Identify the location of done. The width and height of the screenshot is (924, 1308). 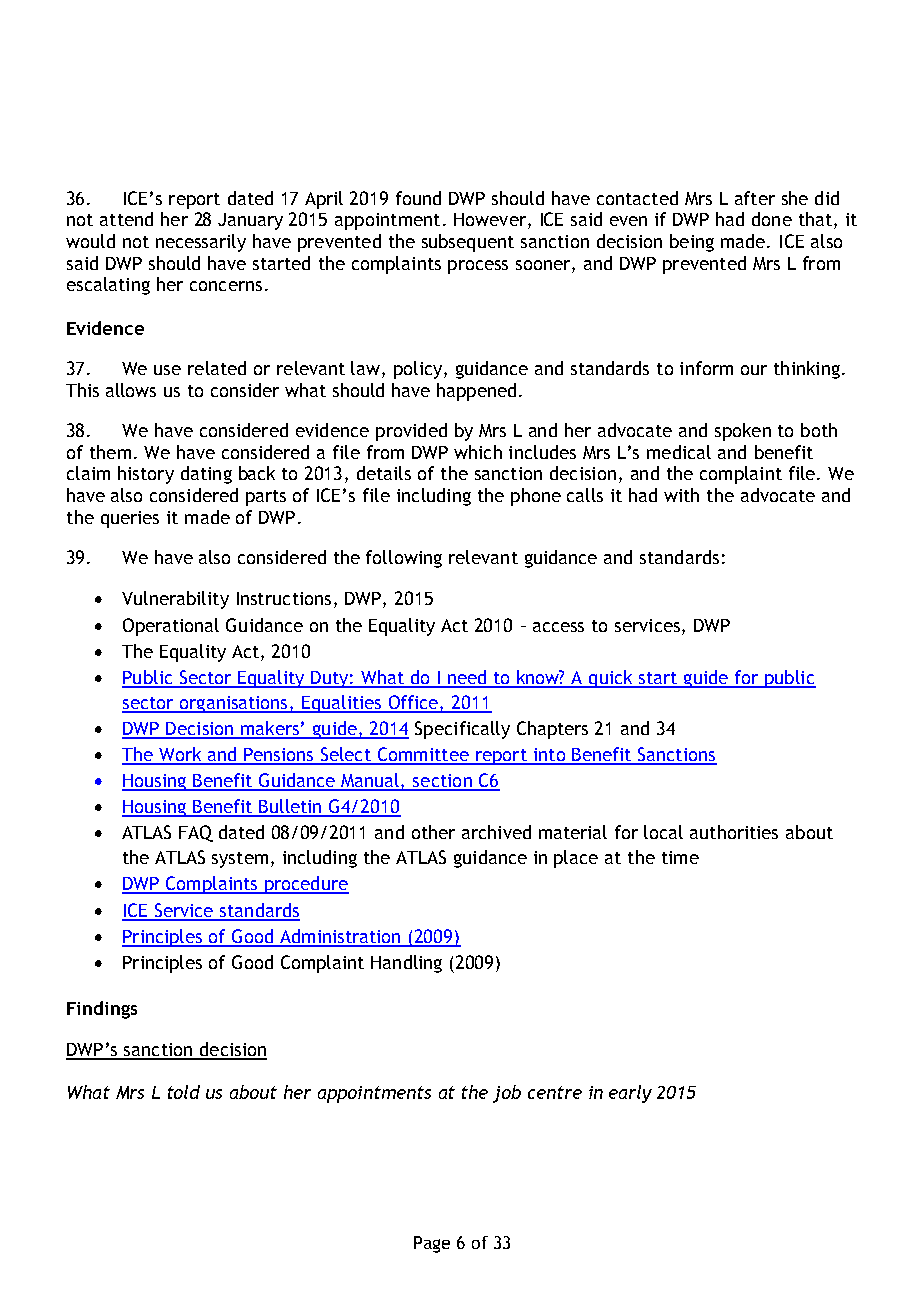
(772, 219).
